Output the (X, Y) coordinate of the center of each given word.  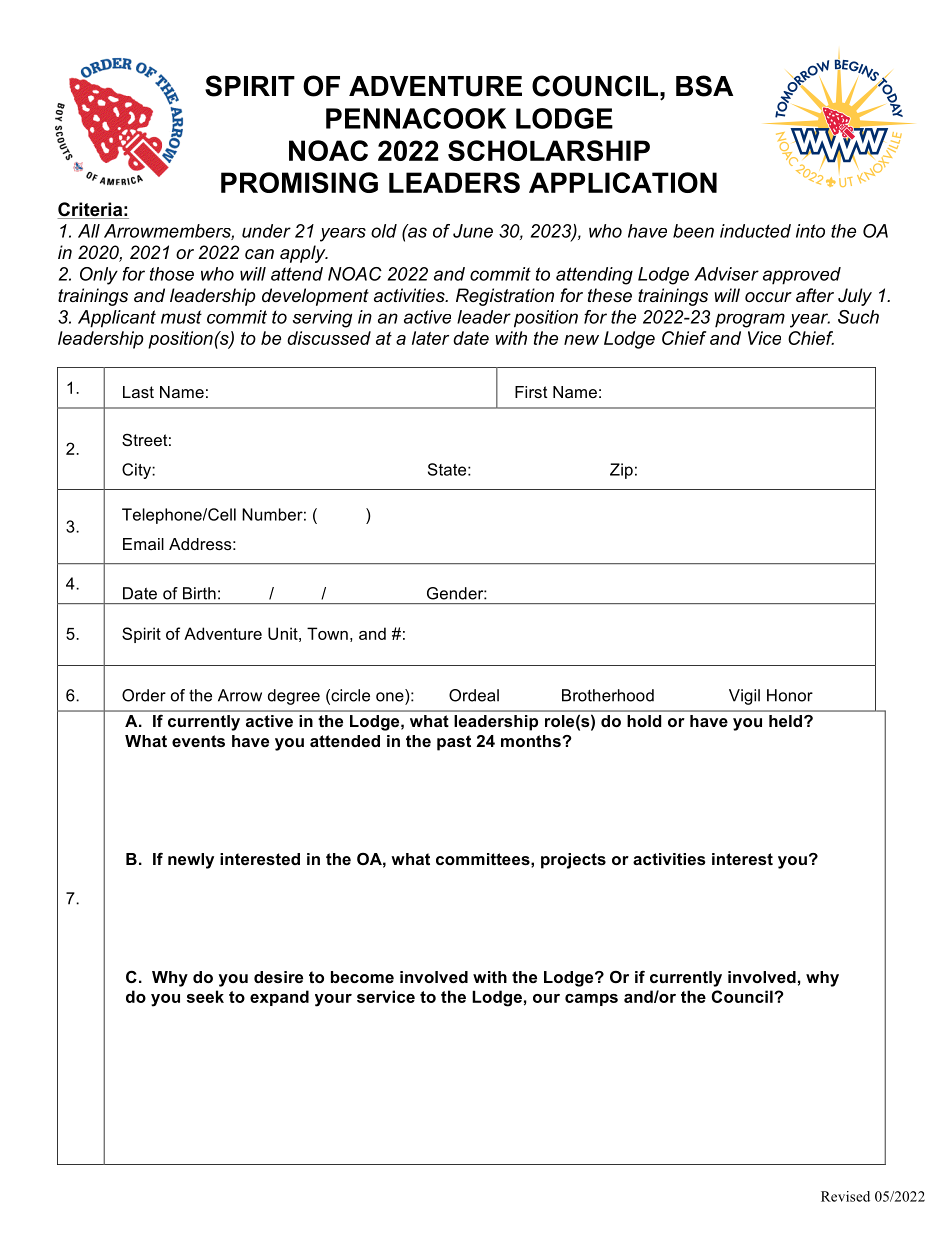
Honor (790, 695)
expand (279, 998)
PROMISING (299, 182)
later (430, 338)
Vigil (744, 697)
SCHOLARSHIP (549, 150)
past (454, 743)
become (362, 977)
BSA (704, 86)
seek (205, 996)
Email (143, 544)
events (198, 741)
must (181, 317)
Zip (621, 471)
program (750, 320)
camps (591, 1000)
